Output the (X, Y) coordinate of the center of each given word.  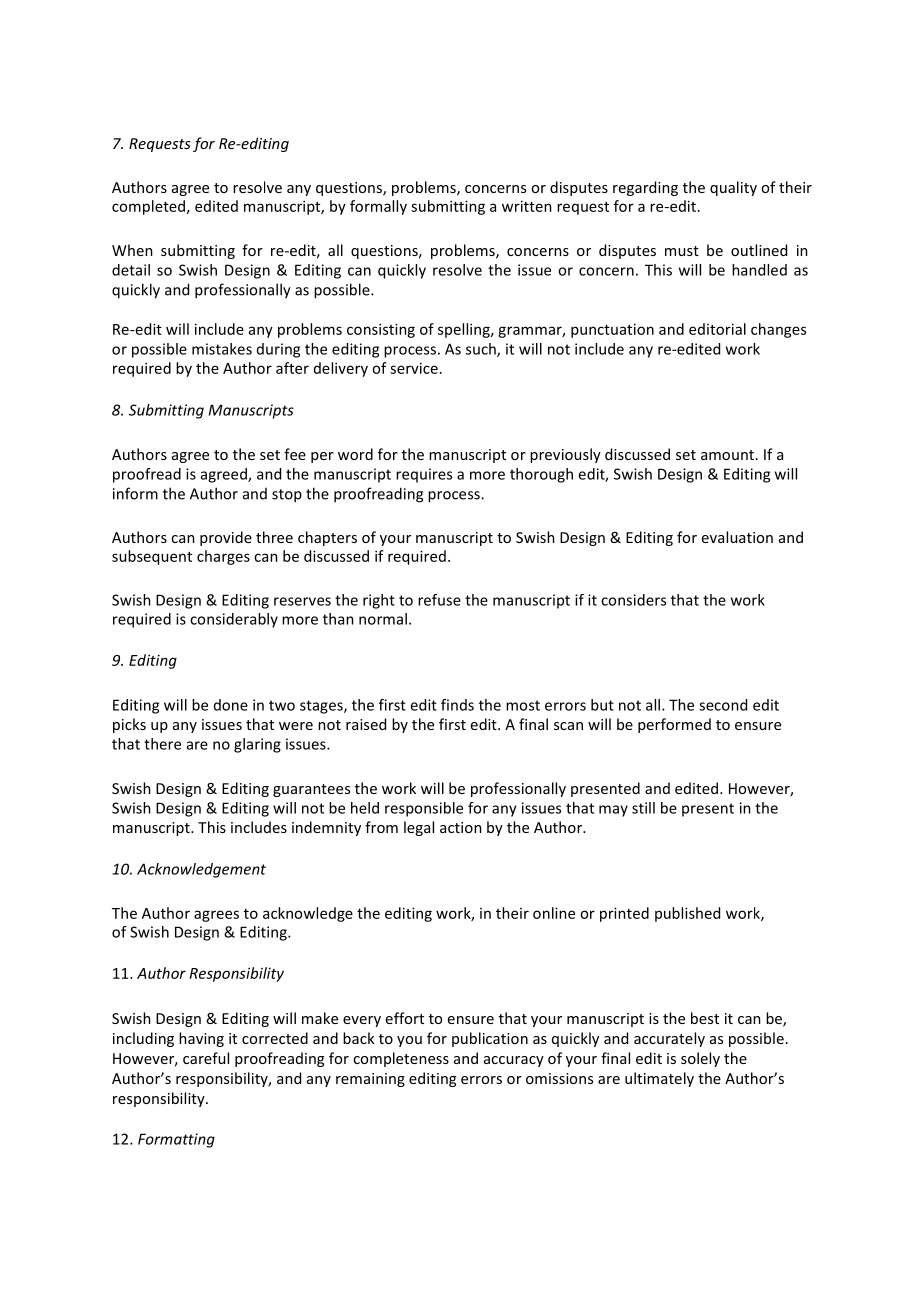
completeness (401, 1059)
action (461, 827)
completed (148, 207)
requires (424, 475)
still (643, 808)
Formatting (176, 1140)
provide (226, 538)
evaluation (737, 537)
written (527, 206)
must (682, 251)
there (162, 744)
